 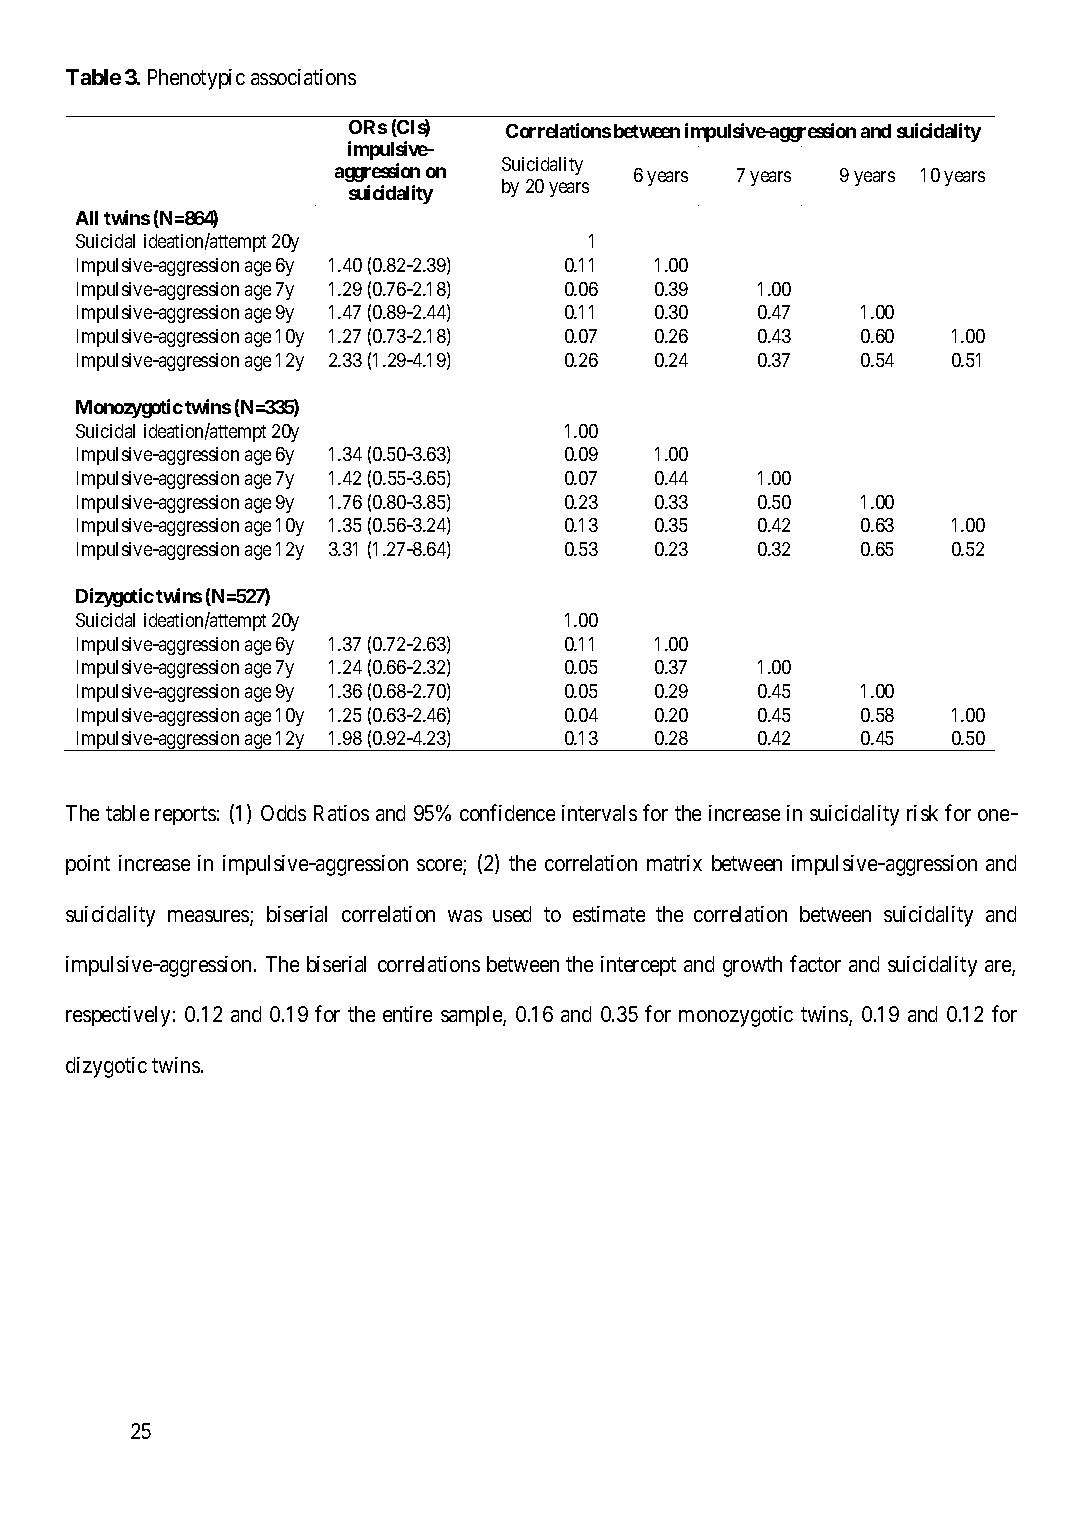 I want to click on Phenotypic, so click(x=196, y=79).
